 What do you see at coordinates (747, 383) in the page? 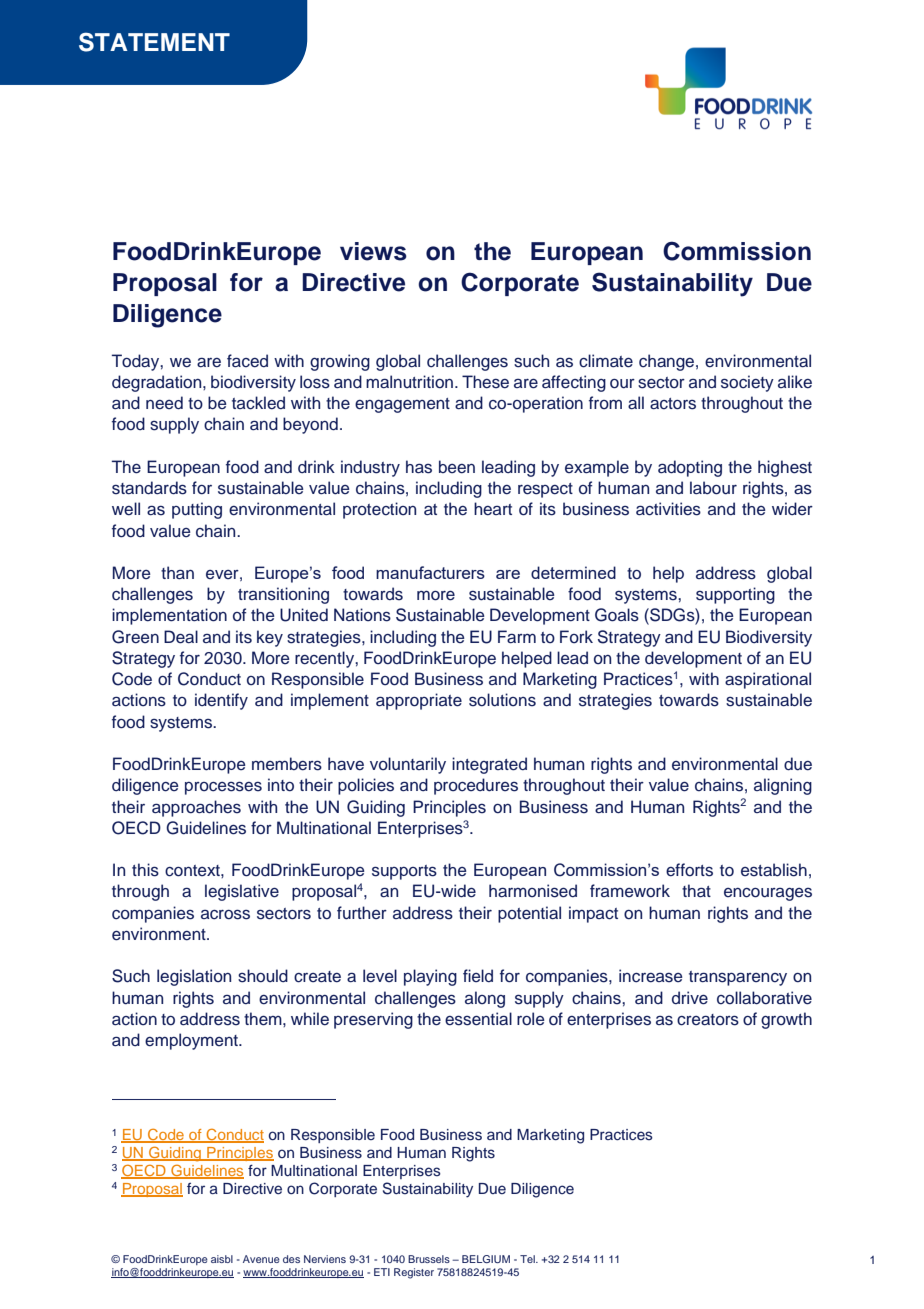
I see `society` at bounding box center [747, 383].
